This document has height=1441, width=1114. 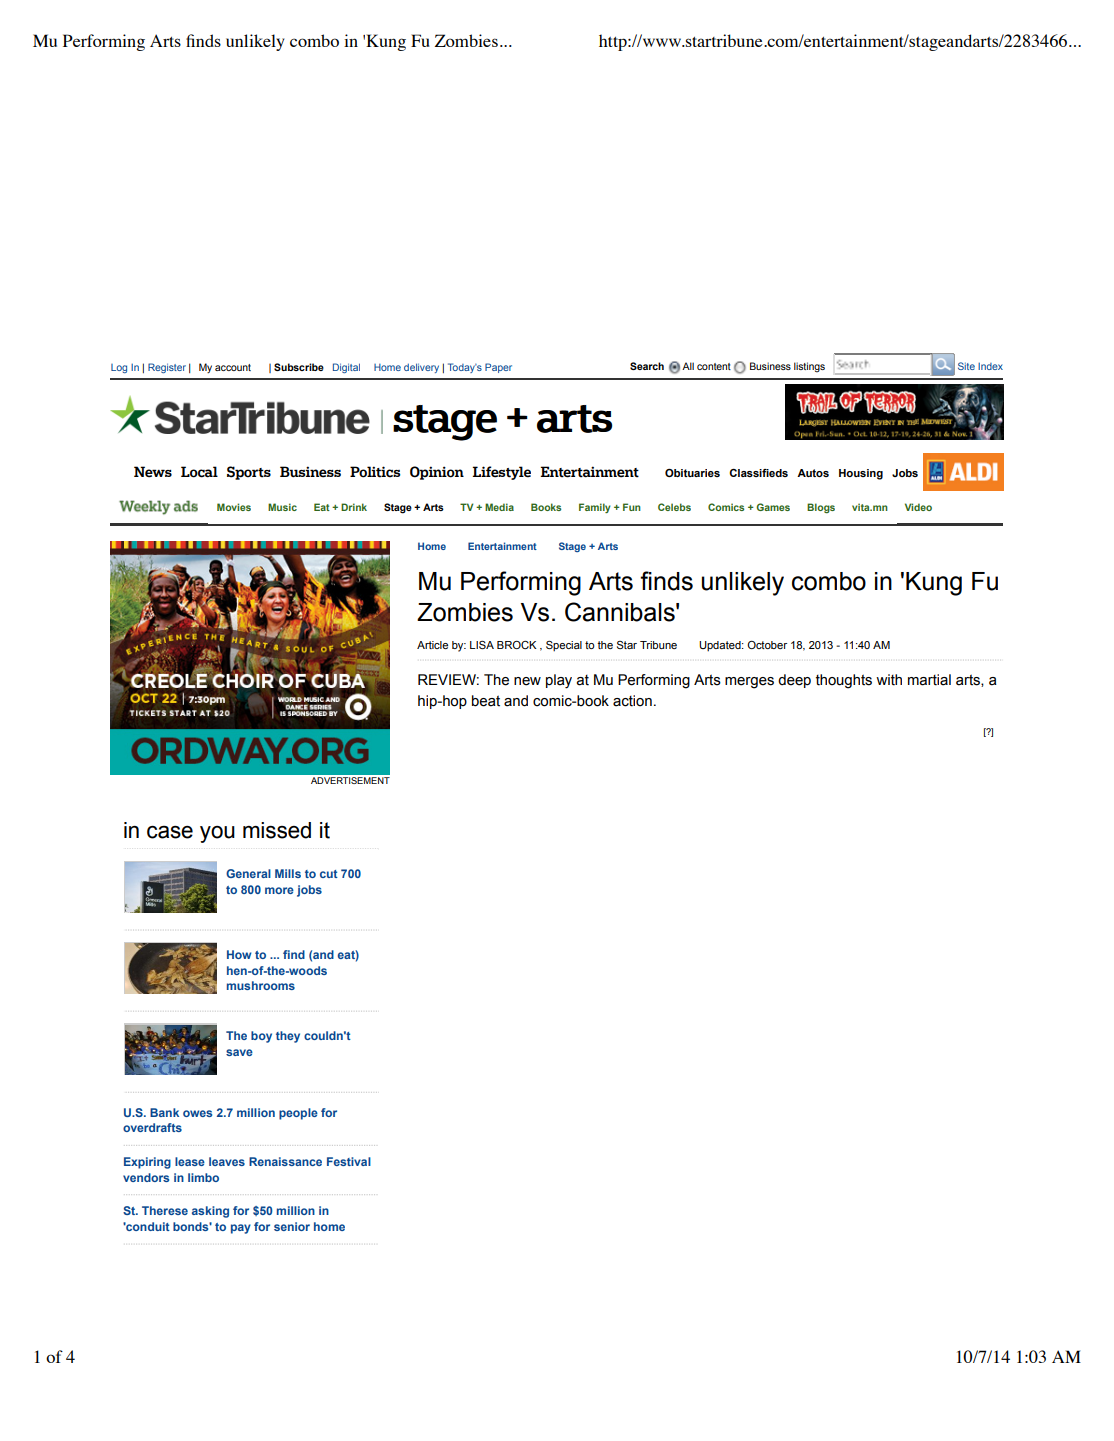 I want to click on Paper, so click(x=498, y=368).
